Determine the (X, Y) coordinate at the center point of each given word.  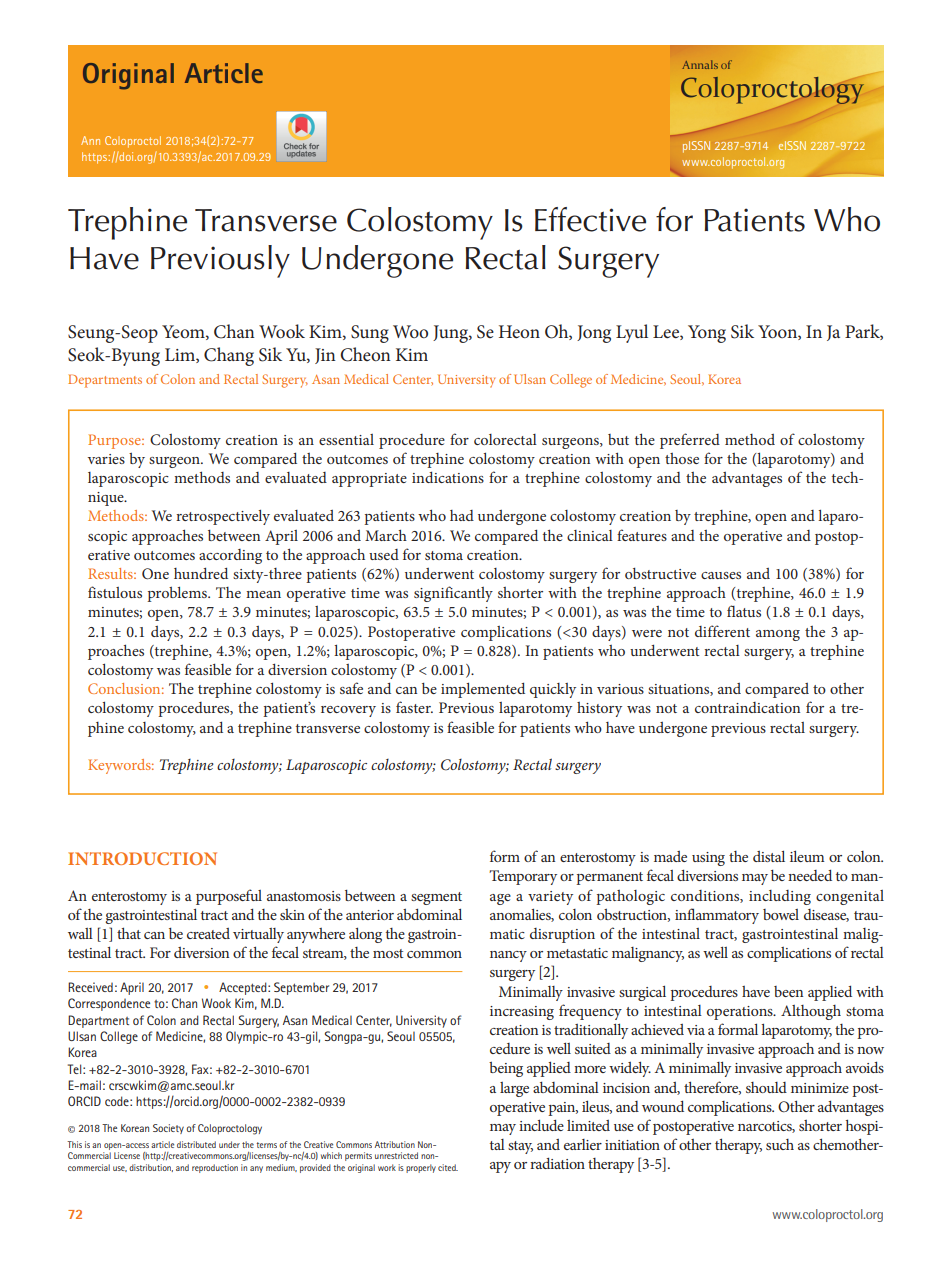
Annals (700, 64)
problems (178, 594)
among (778, 635)
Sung (370, 334)
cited (448, 1167)
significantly (453, 594)
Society (168, 1129)
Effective (590, 219)
